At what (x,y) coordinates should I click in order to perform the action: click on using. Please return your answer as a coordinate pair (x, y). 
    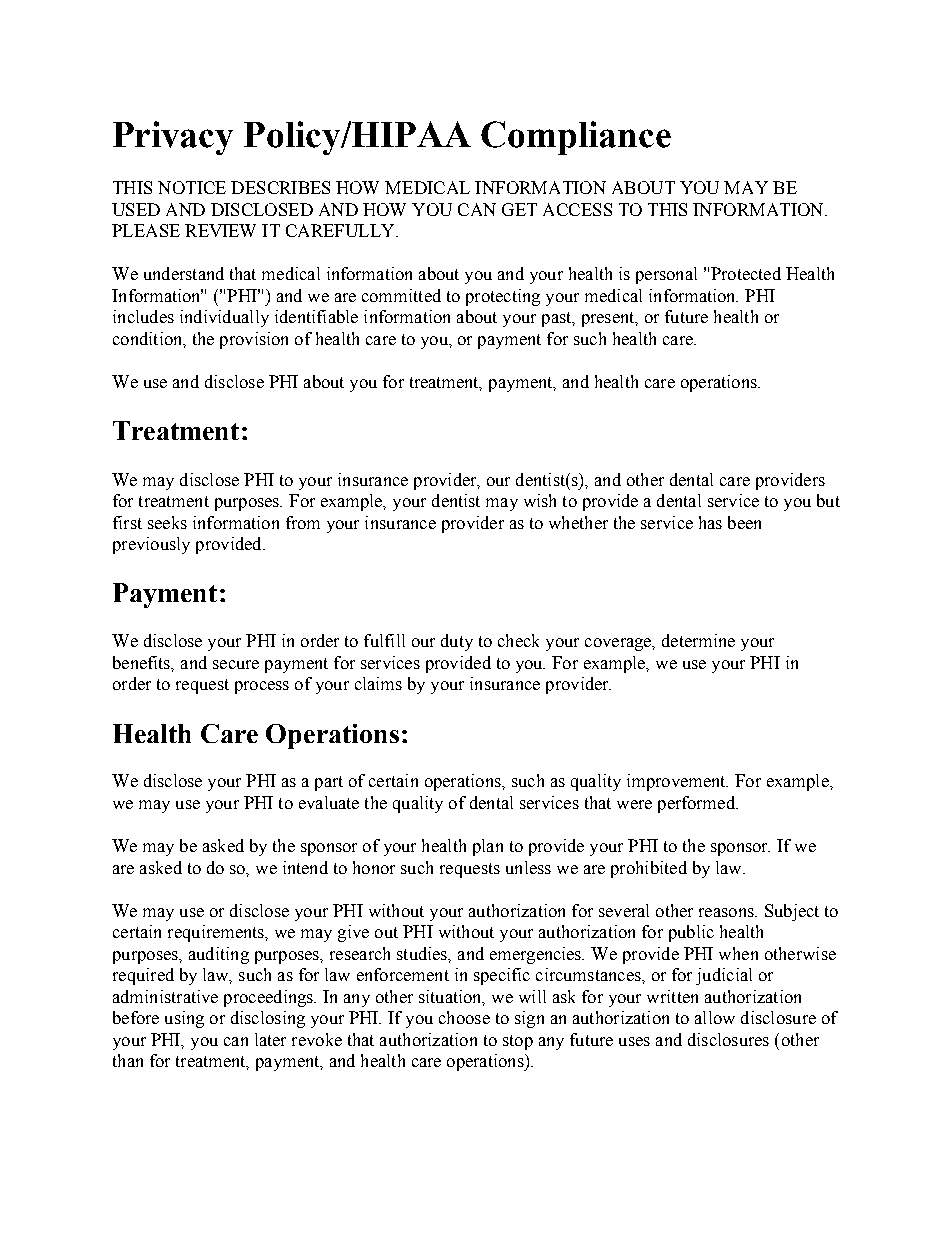
    Looking at the image, I should click on (184, 1019).
